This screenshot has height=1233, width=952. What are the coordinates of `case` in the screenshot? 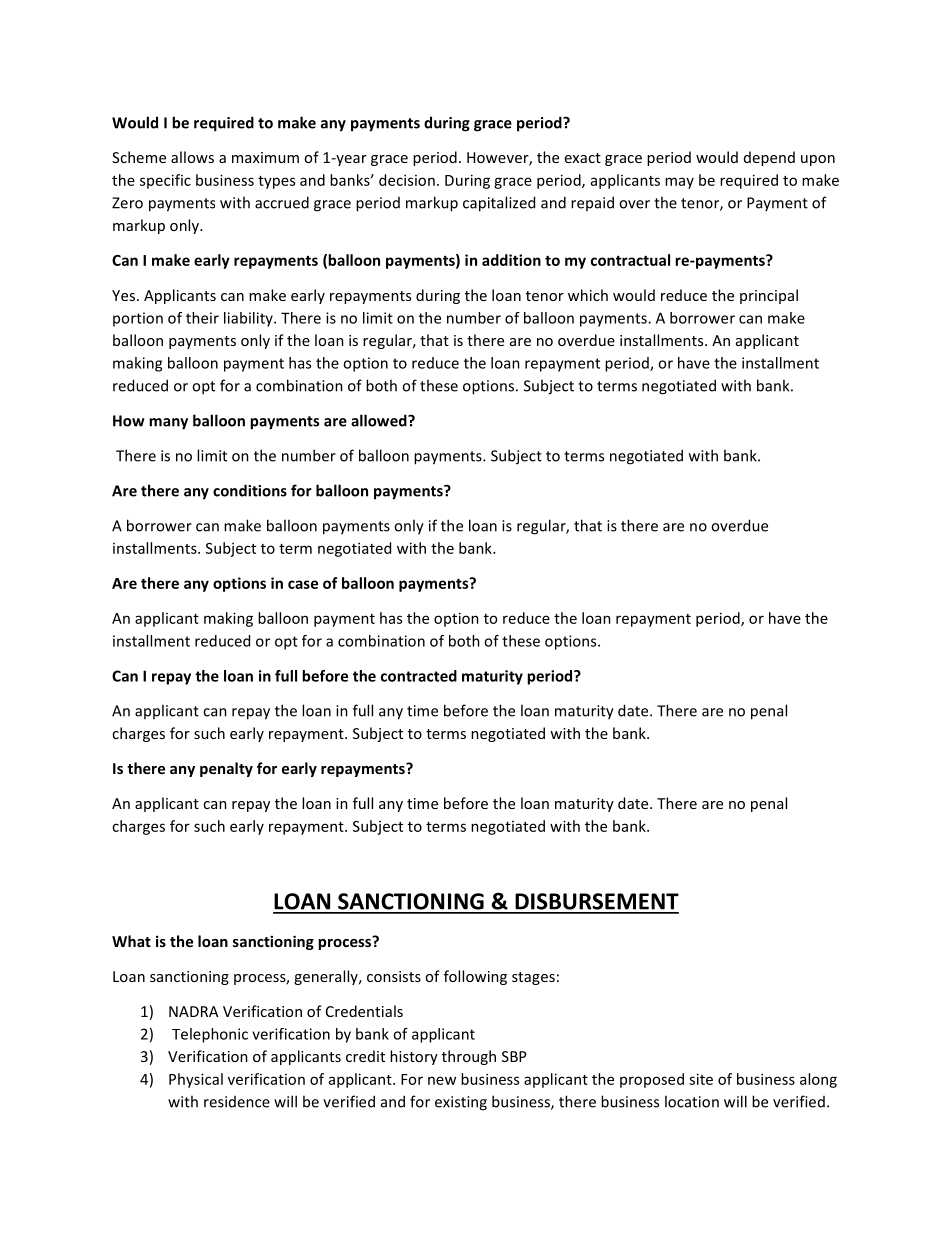 It's located at (303, 584).
